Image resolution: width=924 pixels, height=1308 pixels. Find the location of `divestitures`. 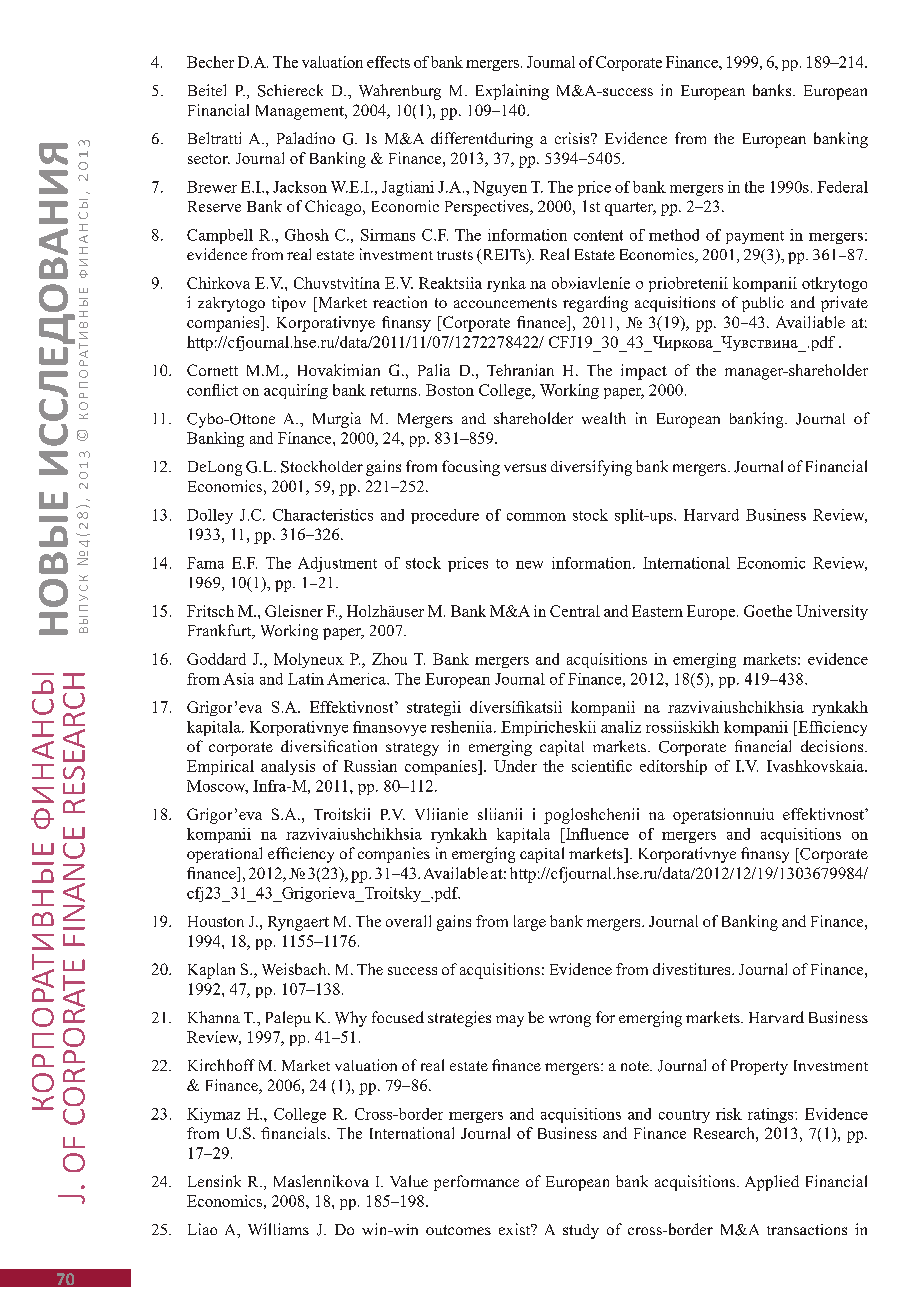

divestitures is located at coordinates (693, 969).
